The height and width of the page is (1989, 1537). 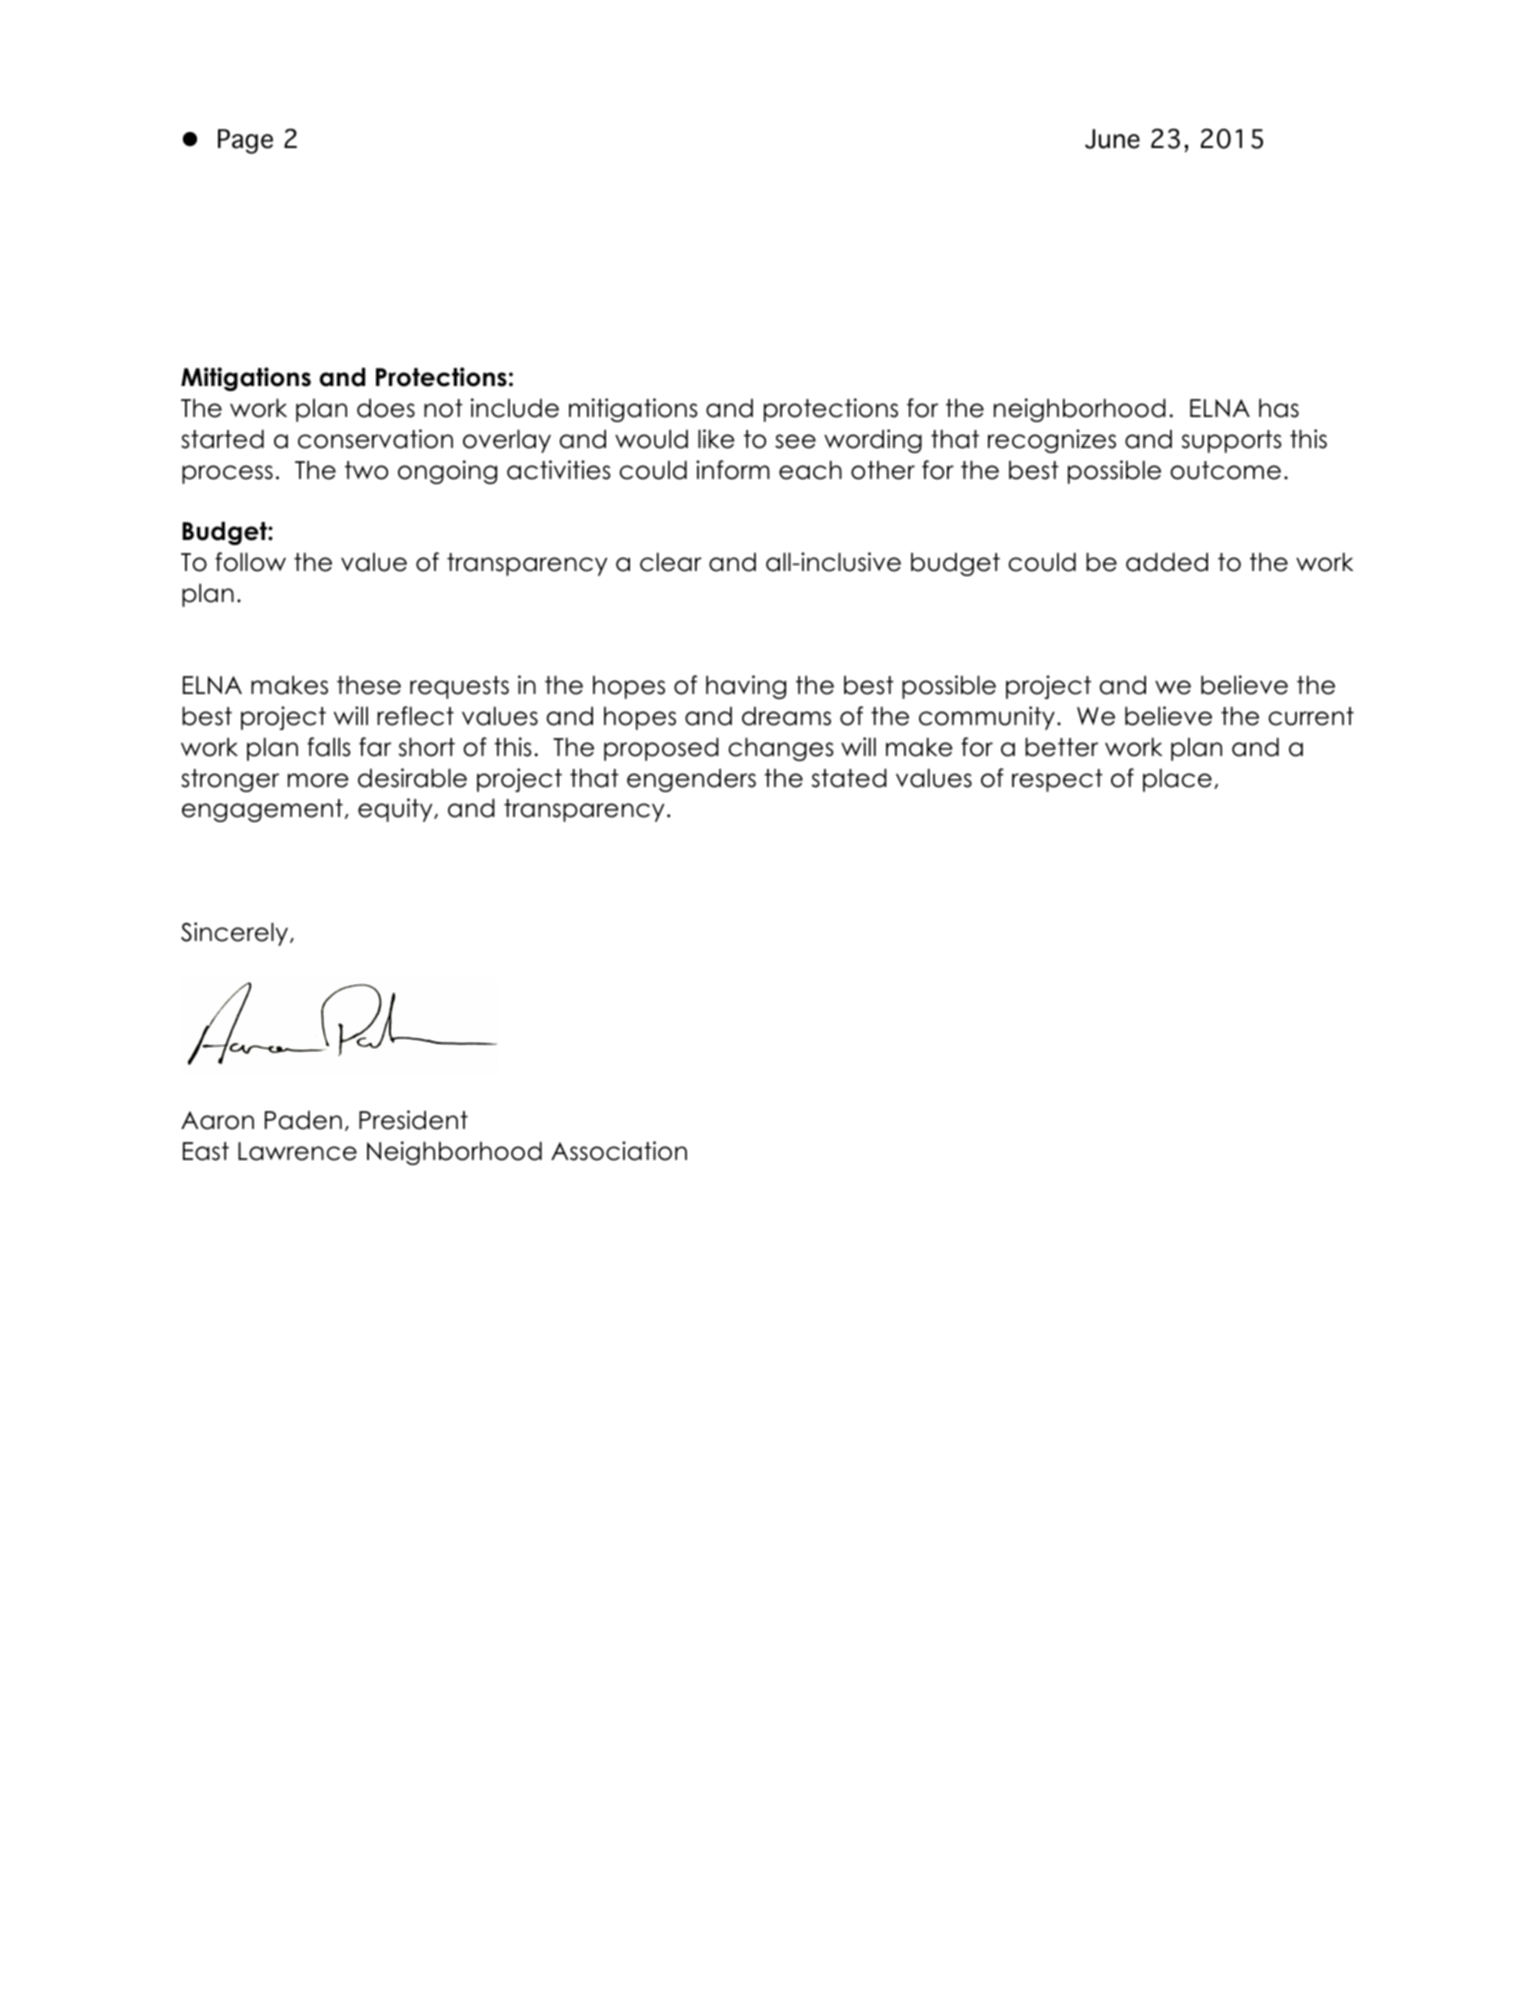 What do you see at coordinates (746, 687) in the page?
I see `having` at bounding box center [746, 687].
